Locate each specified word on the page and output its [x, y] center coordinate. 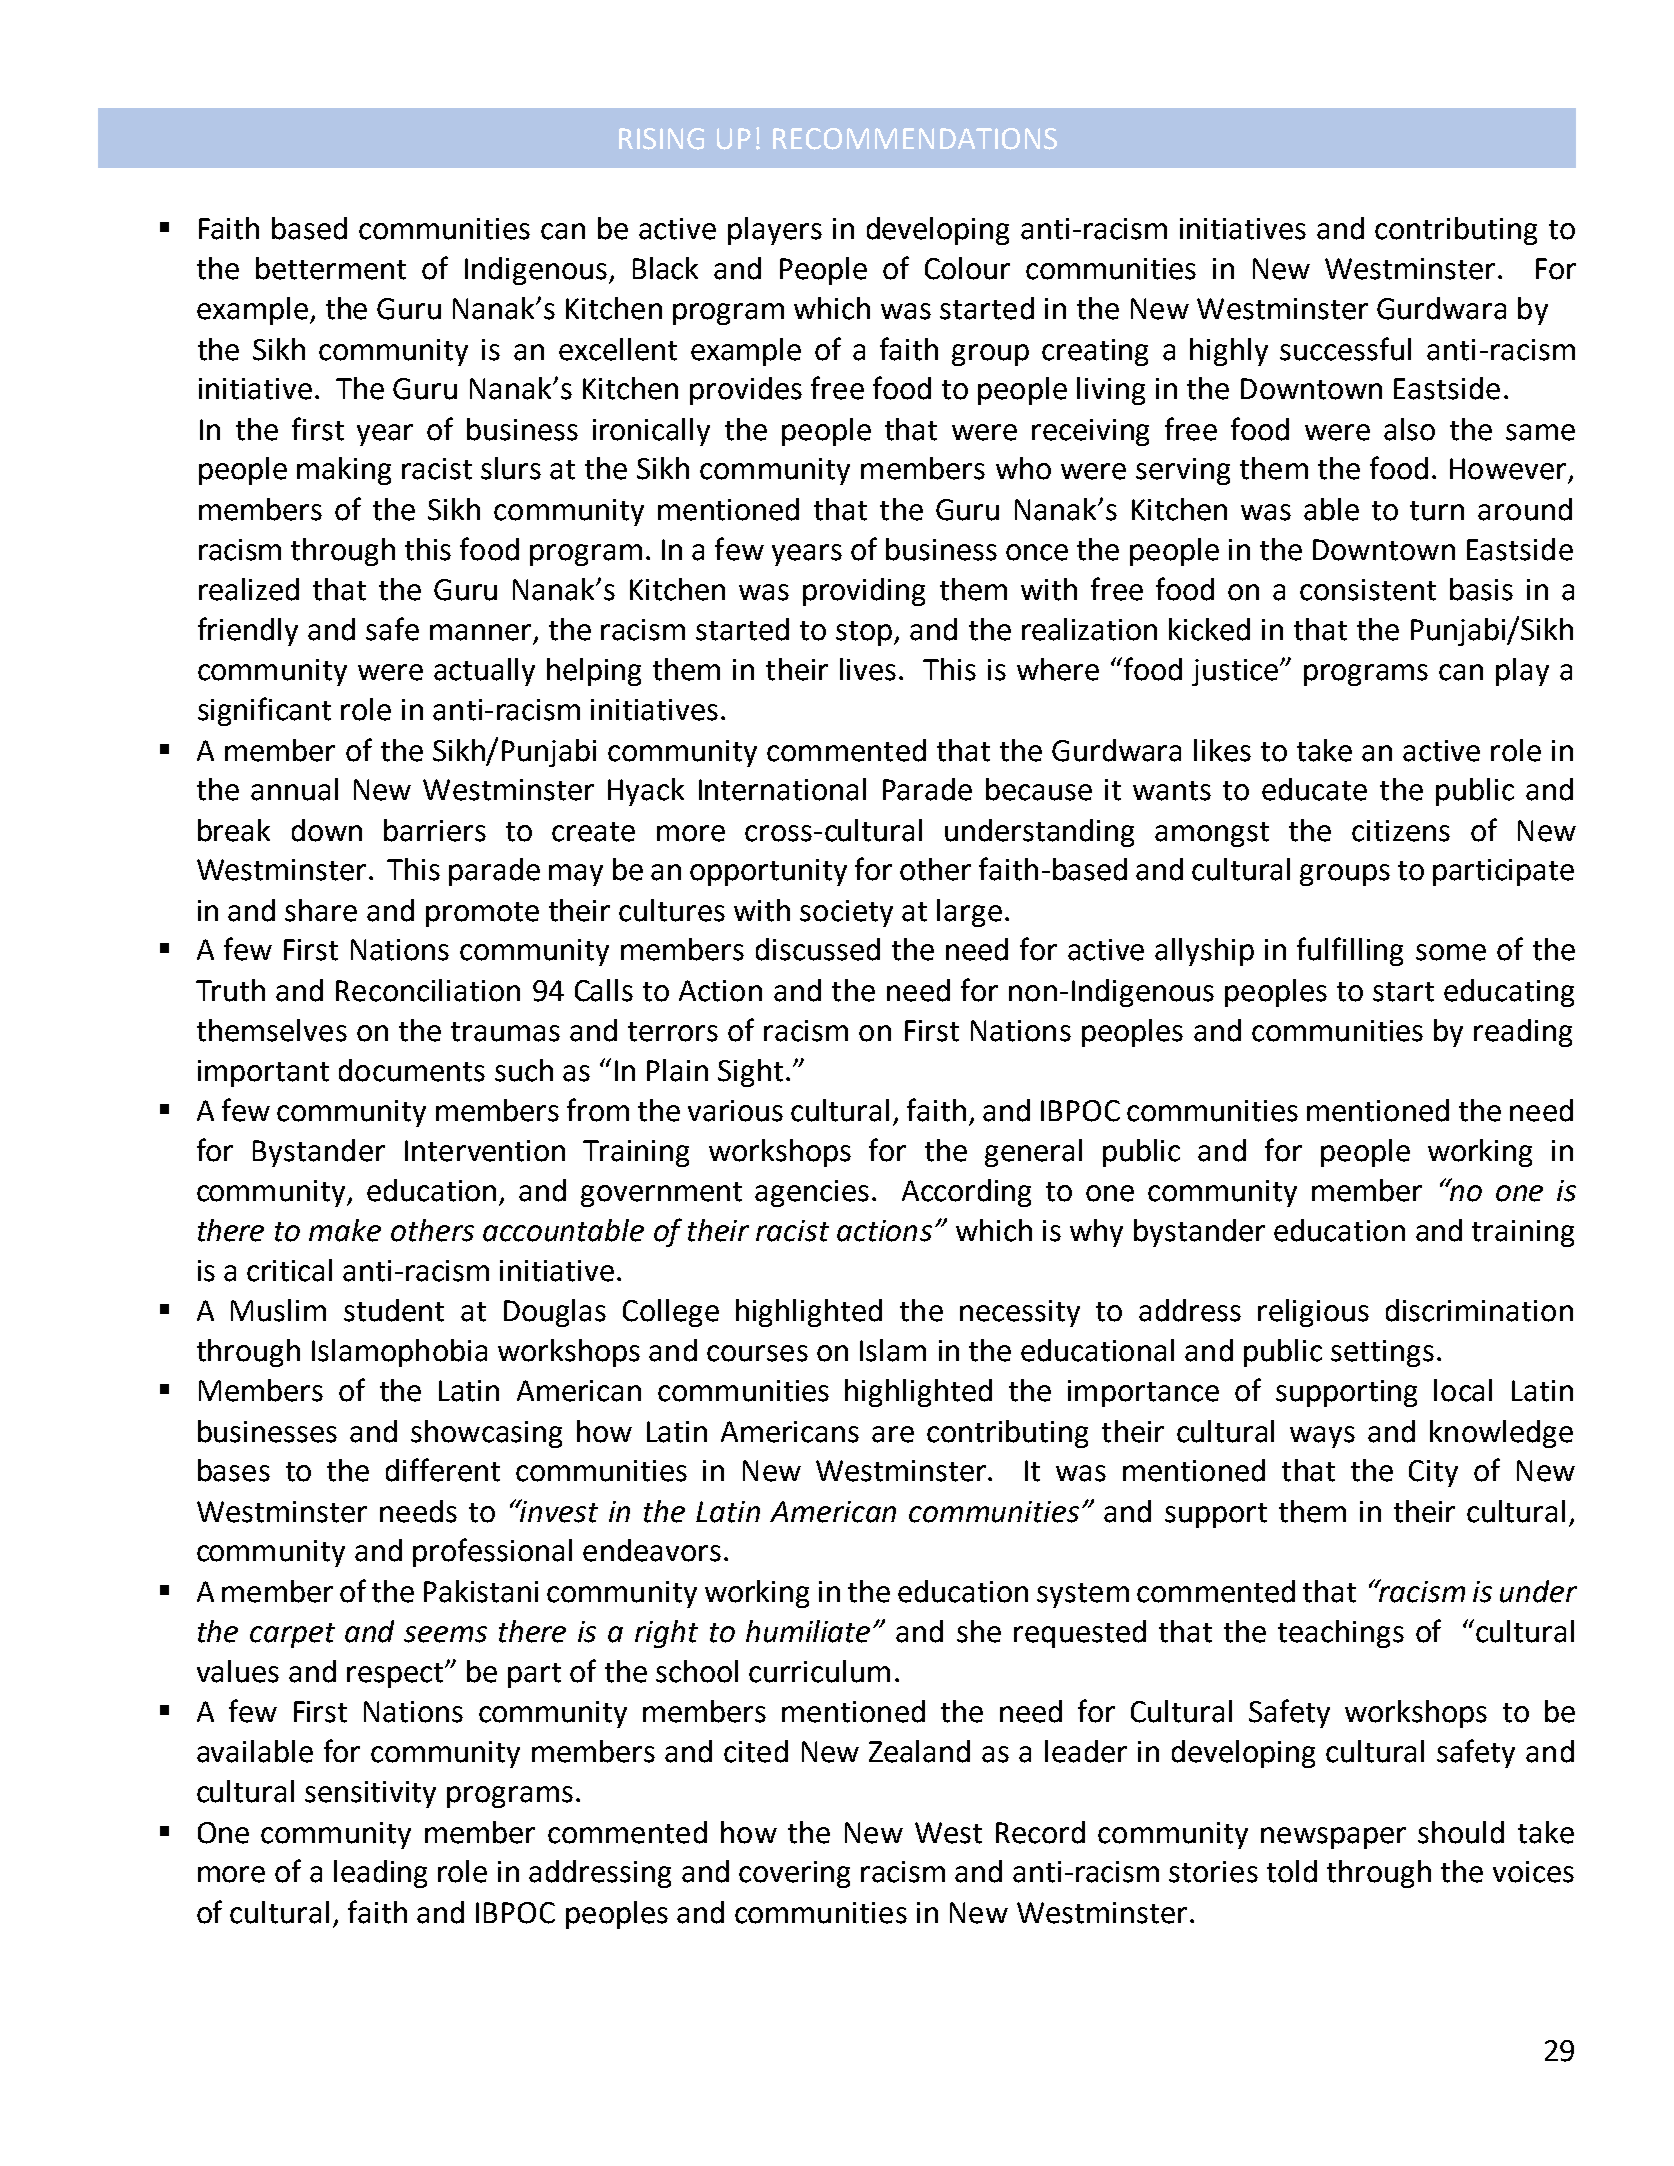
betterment [331, 268]
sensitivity [370, 1794]
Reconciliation [428, 990]
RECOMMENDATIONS [915, 139]
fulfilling [1350, 951]
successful [1345, 349]
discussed [818, 949]
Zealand [919, 1751]
